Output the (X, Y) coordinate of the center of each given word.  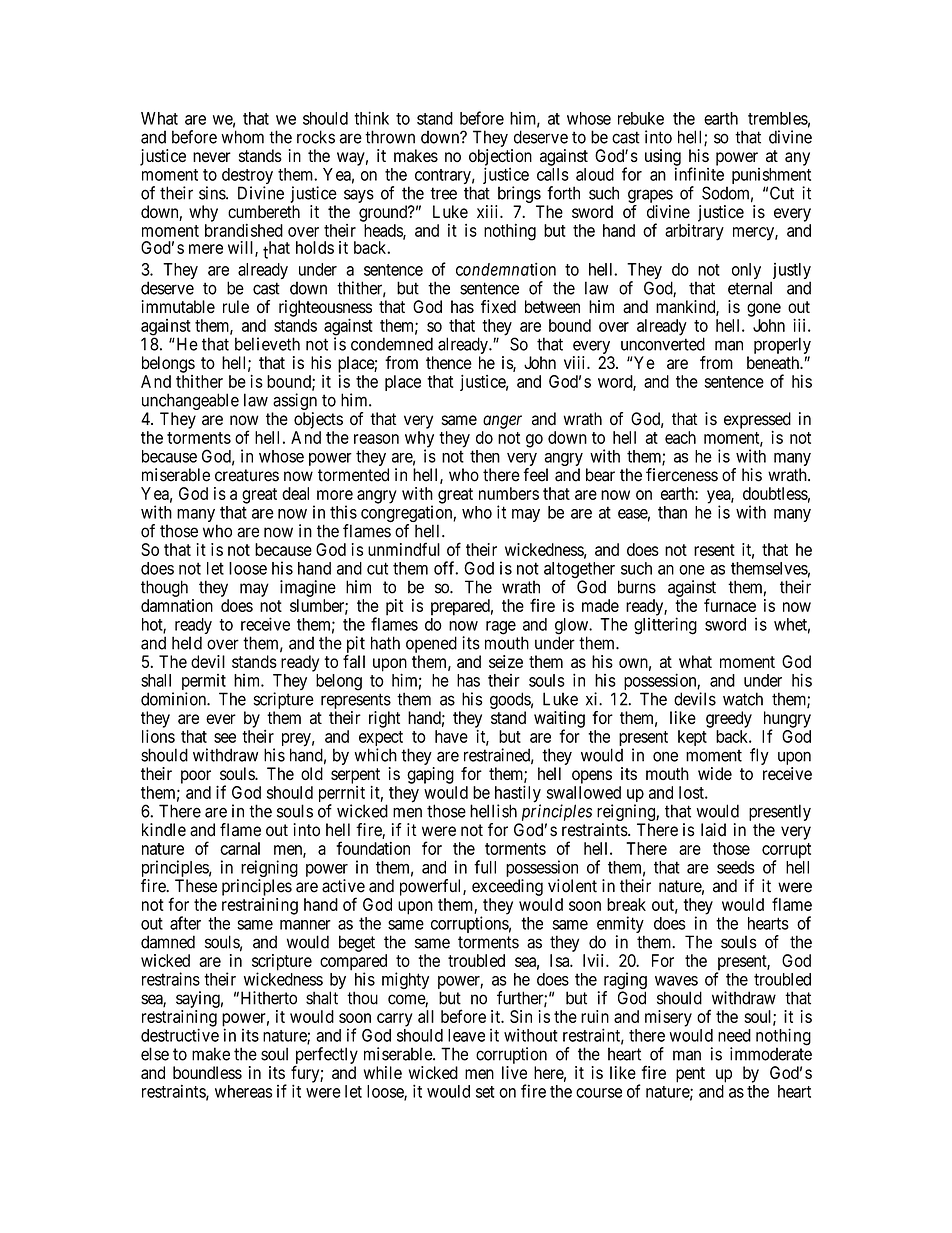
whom (242, 137)
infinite (699, 174)
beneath (774, 362)
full (485, 867)
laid (713, 830)
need (734, 1035)
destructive (180, 1035)
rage (501, 628)
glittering (665, 626)
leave (466, 1035)
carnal (240, 848)
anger (502, 422)
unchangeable (190, 403)
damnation (177, 605)
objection (500, 158)
